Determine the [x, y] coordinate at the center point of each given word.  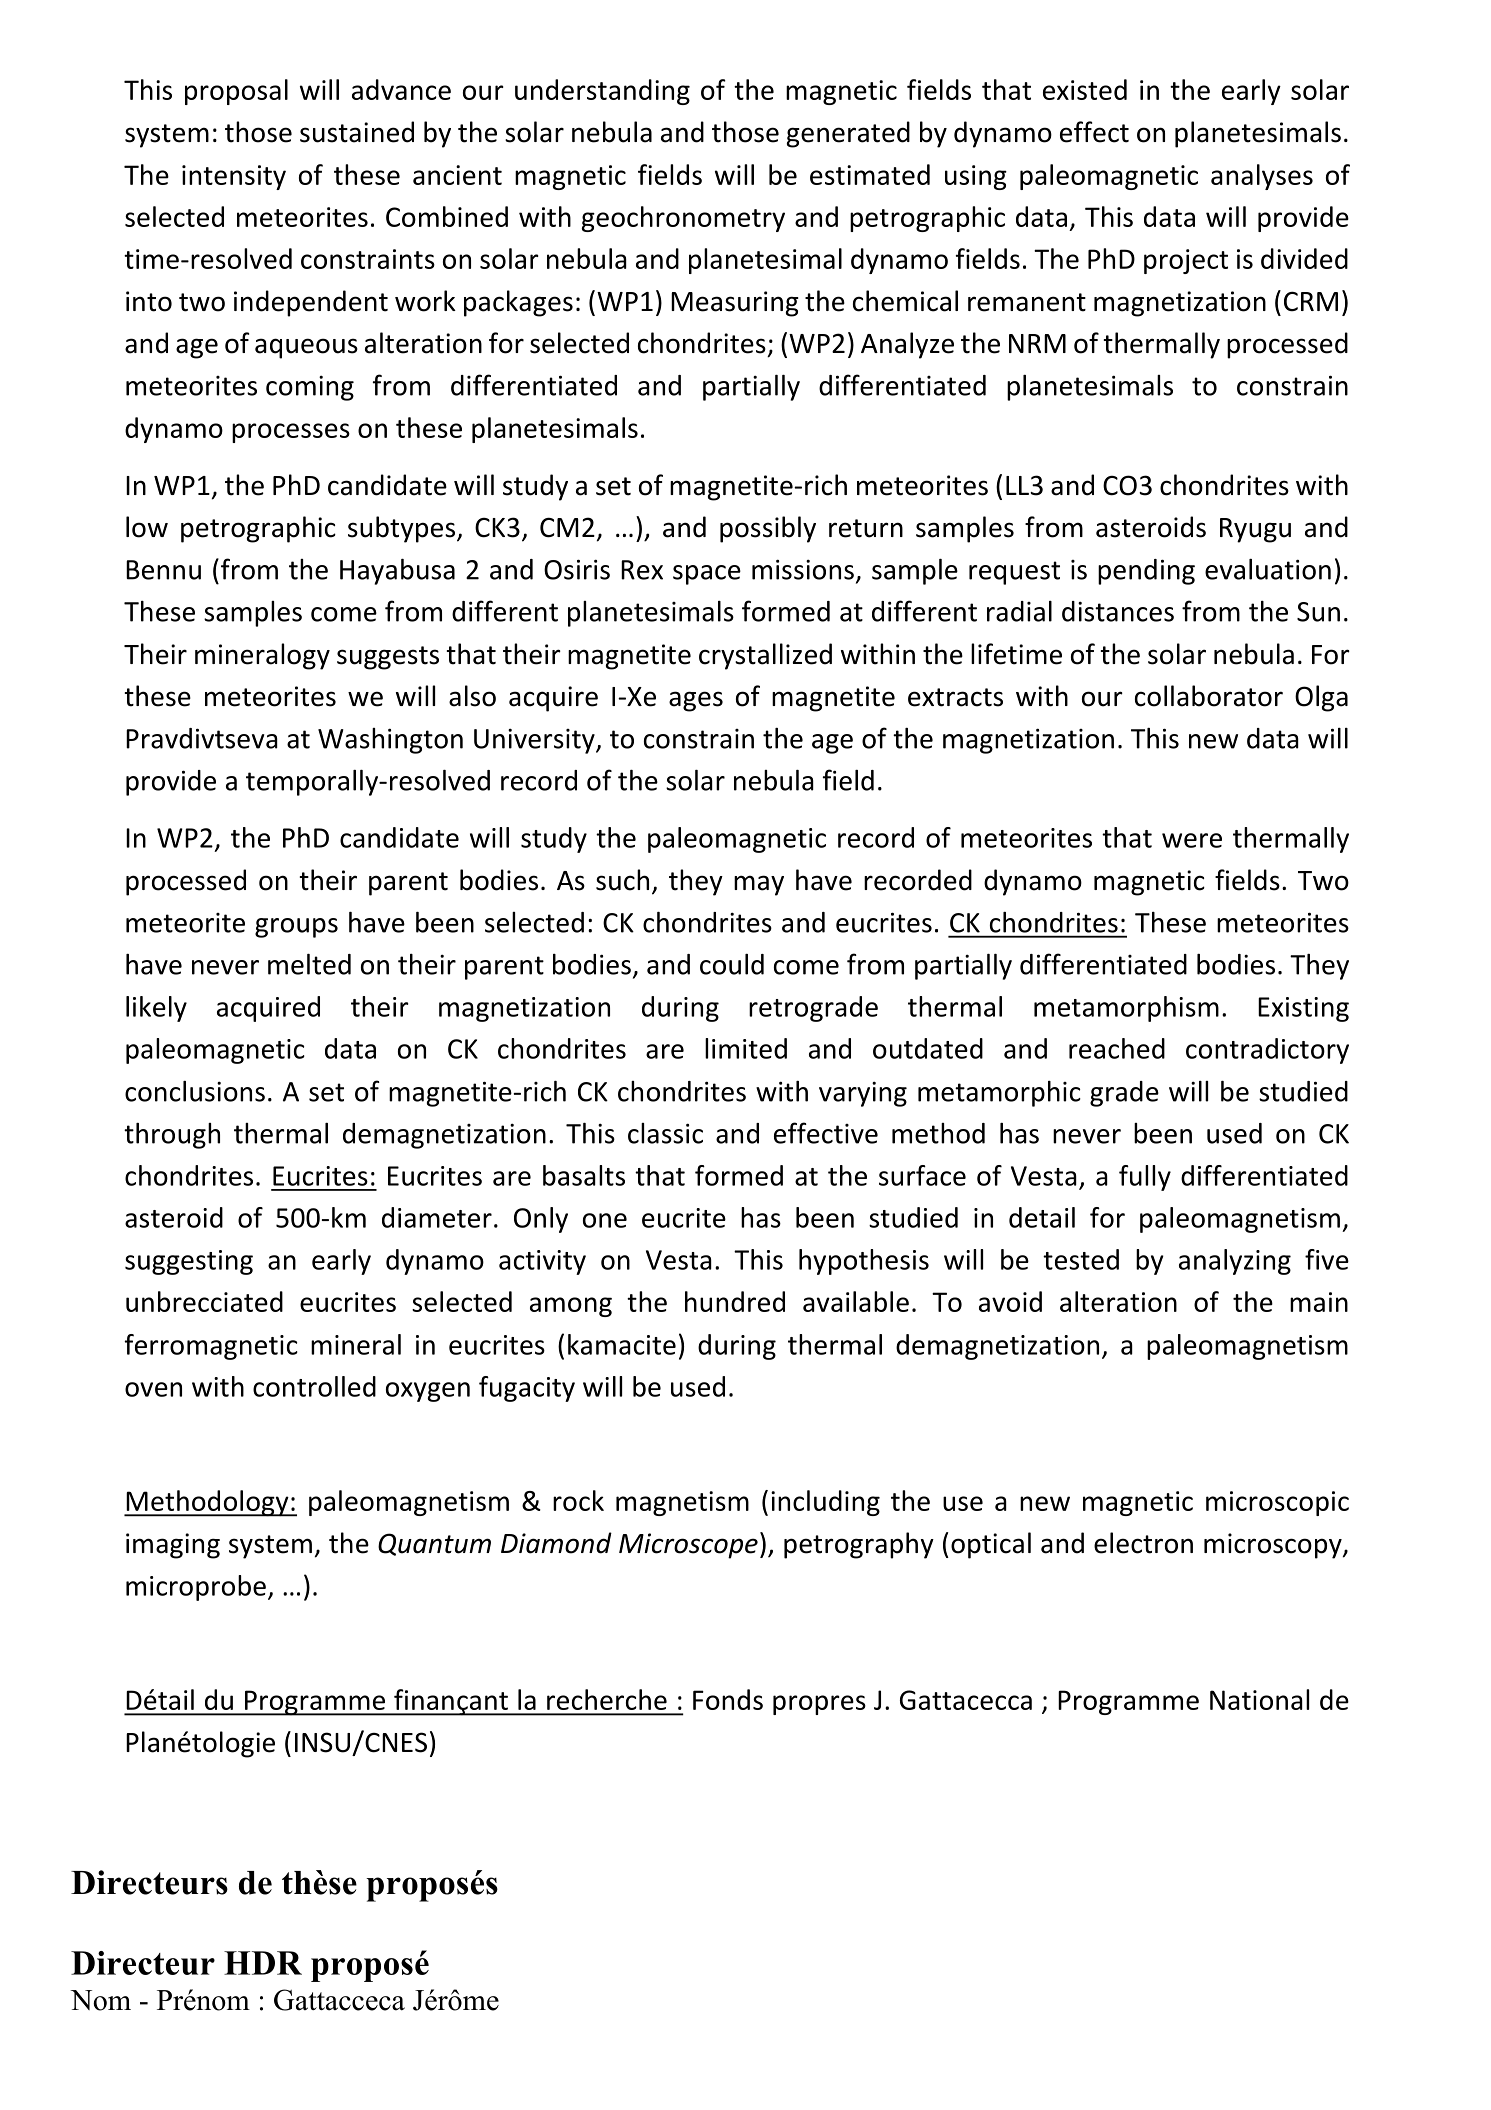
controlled [314, 1386]
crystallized [765, 656]
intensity [234, 177]
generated [848, 134]
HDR [263, 1963]
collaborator [1209, 696]
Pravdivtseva [202, 738]
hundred [735, 1301]
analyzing [1235, 1262]
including [825, 1503]
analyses [1262, 177]
